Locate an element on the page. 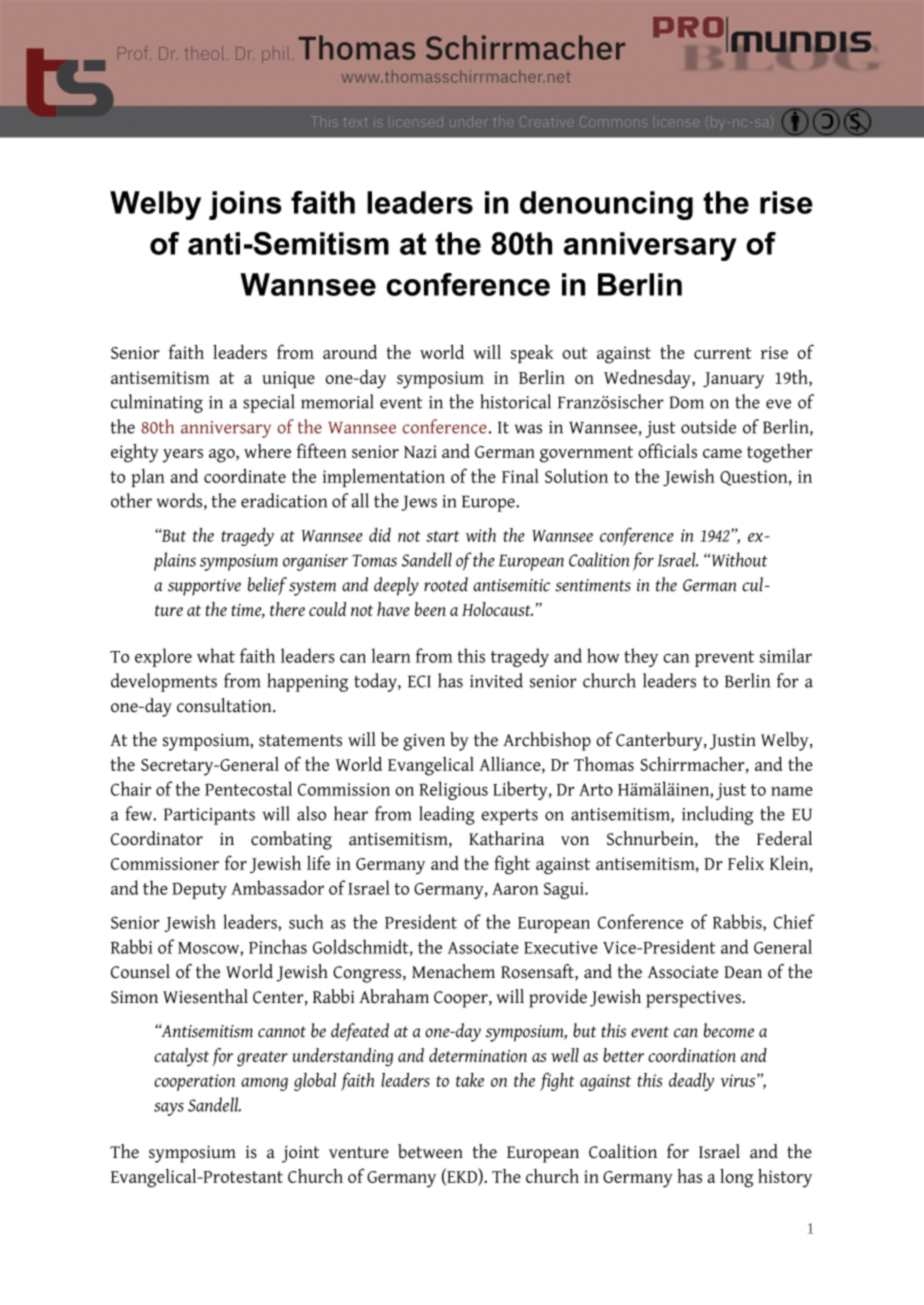 The width and height of the document is (924, 1305). denouncing is located at coordinates (606, 205).
